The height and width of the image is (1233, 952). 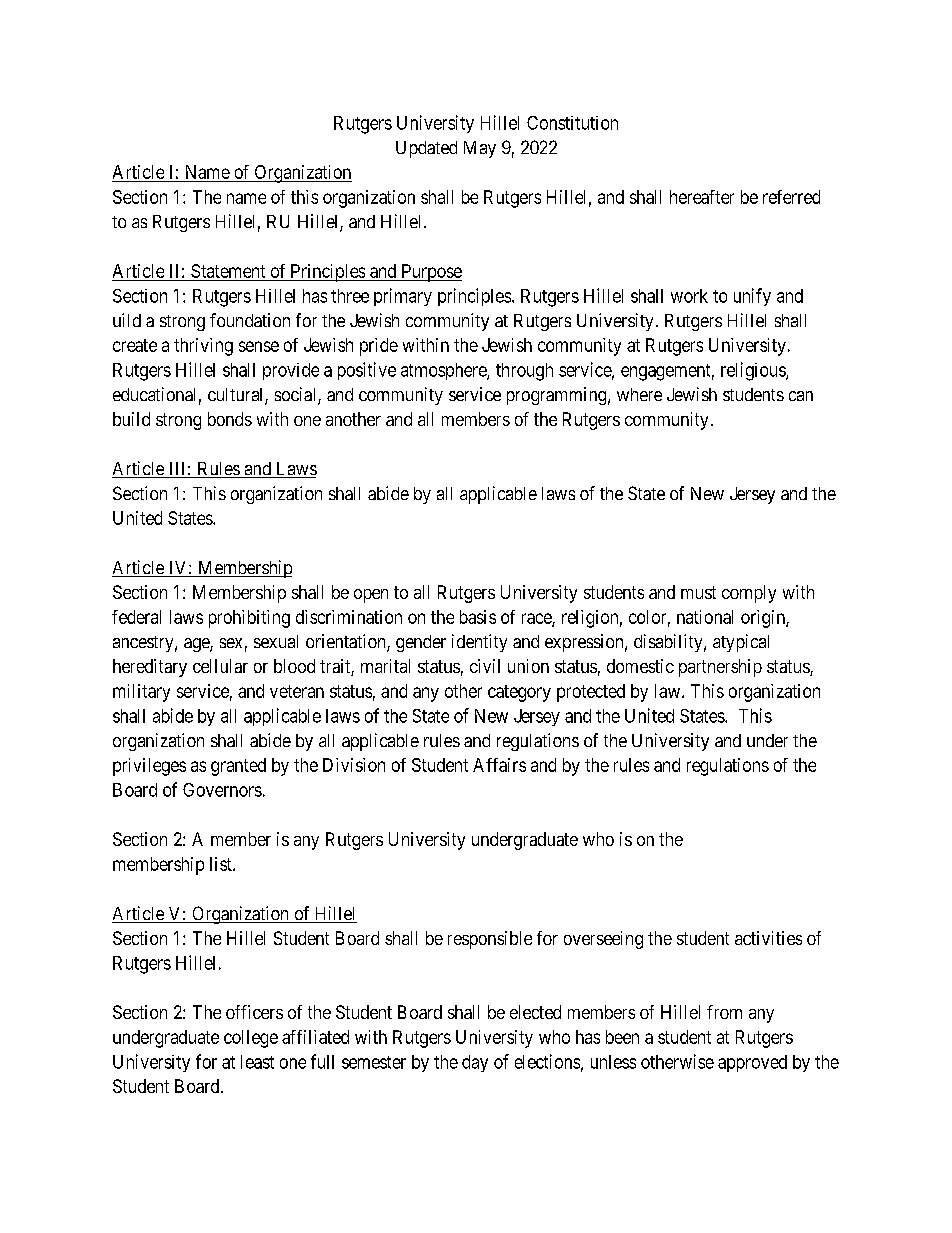 What do you see at coordinates (426, 149) in the image?
I see `Updated` at bounding box center [426, 149].
